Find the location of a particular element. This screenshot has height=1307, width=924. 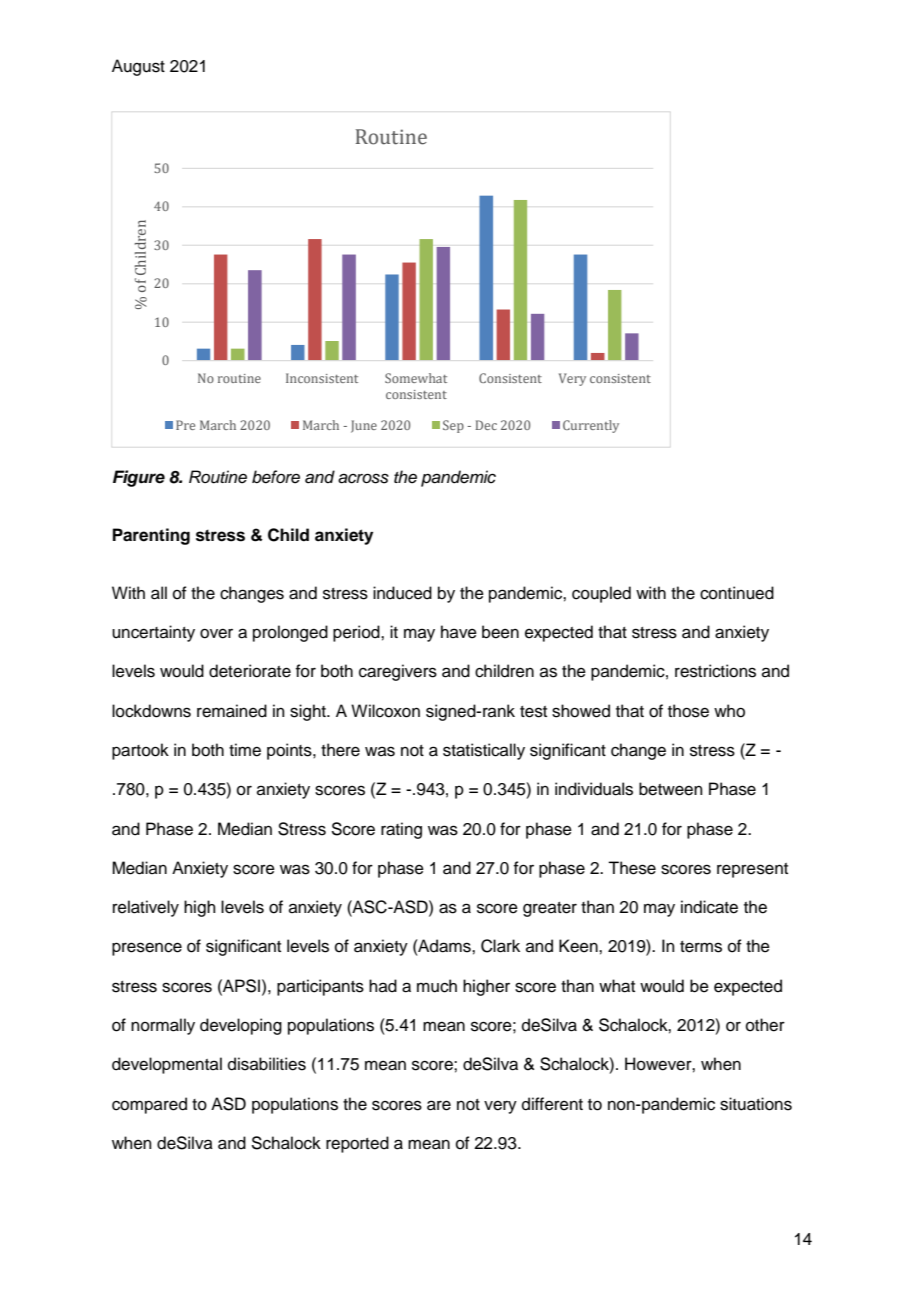

have is located at coordinates (459, 632).
